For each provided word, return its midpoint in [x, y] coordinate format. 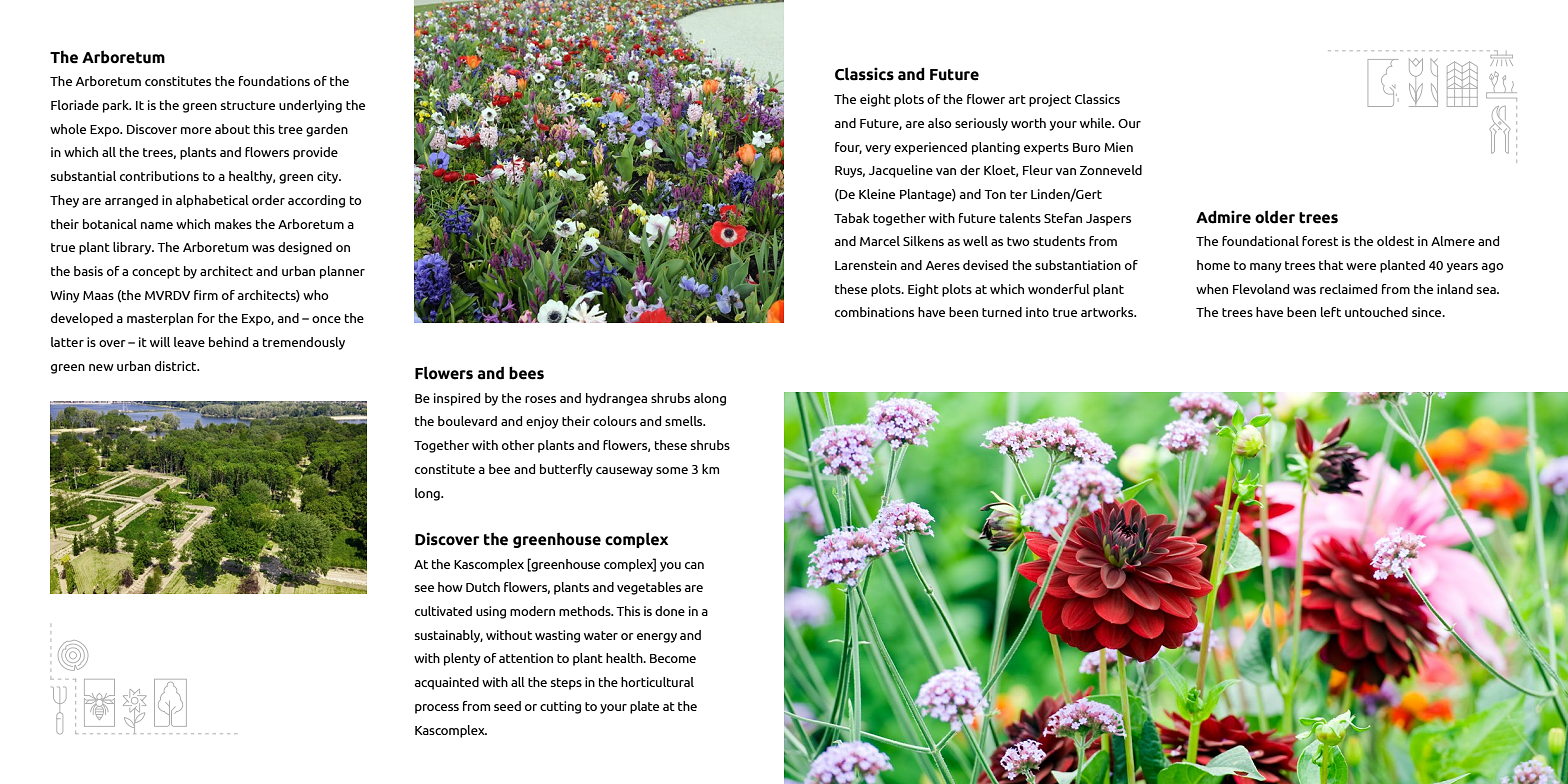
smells [685, 421]
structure [248, 105]
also [940, 123]
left [1331, 312]
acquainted [447, 683]
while [1097, 123]
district [177, 366]
